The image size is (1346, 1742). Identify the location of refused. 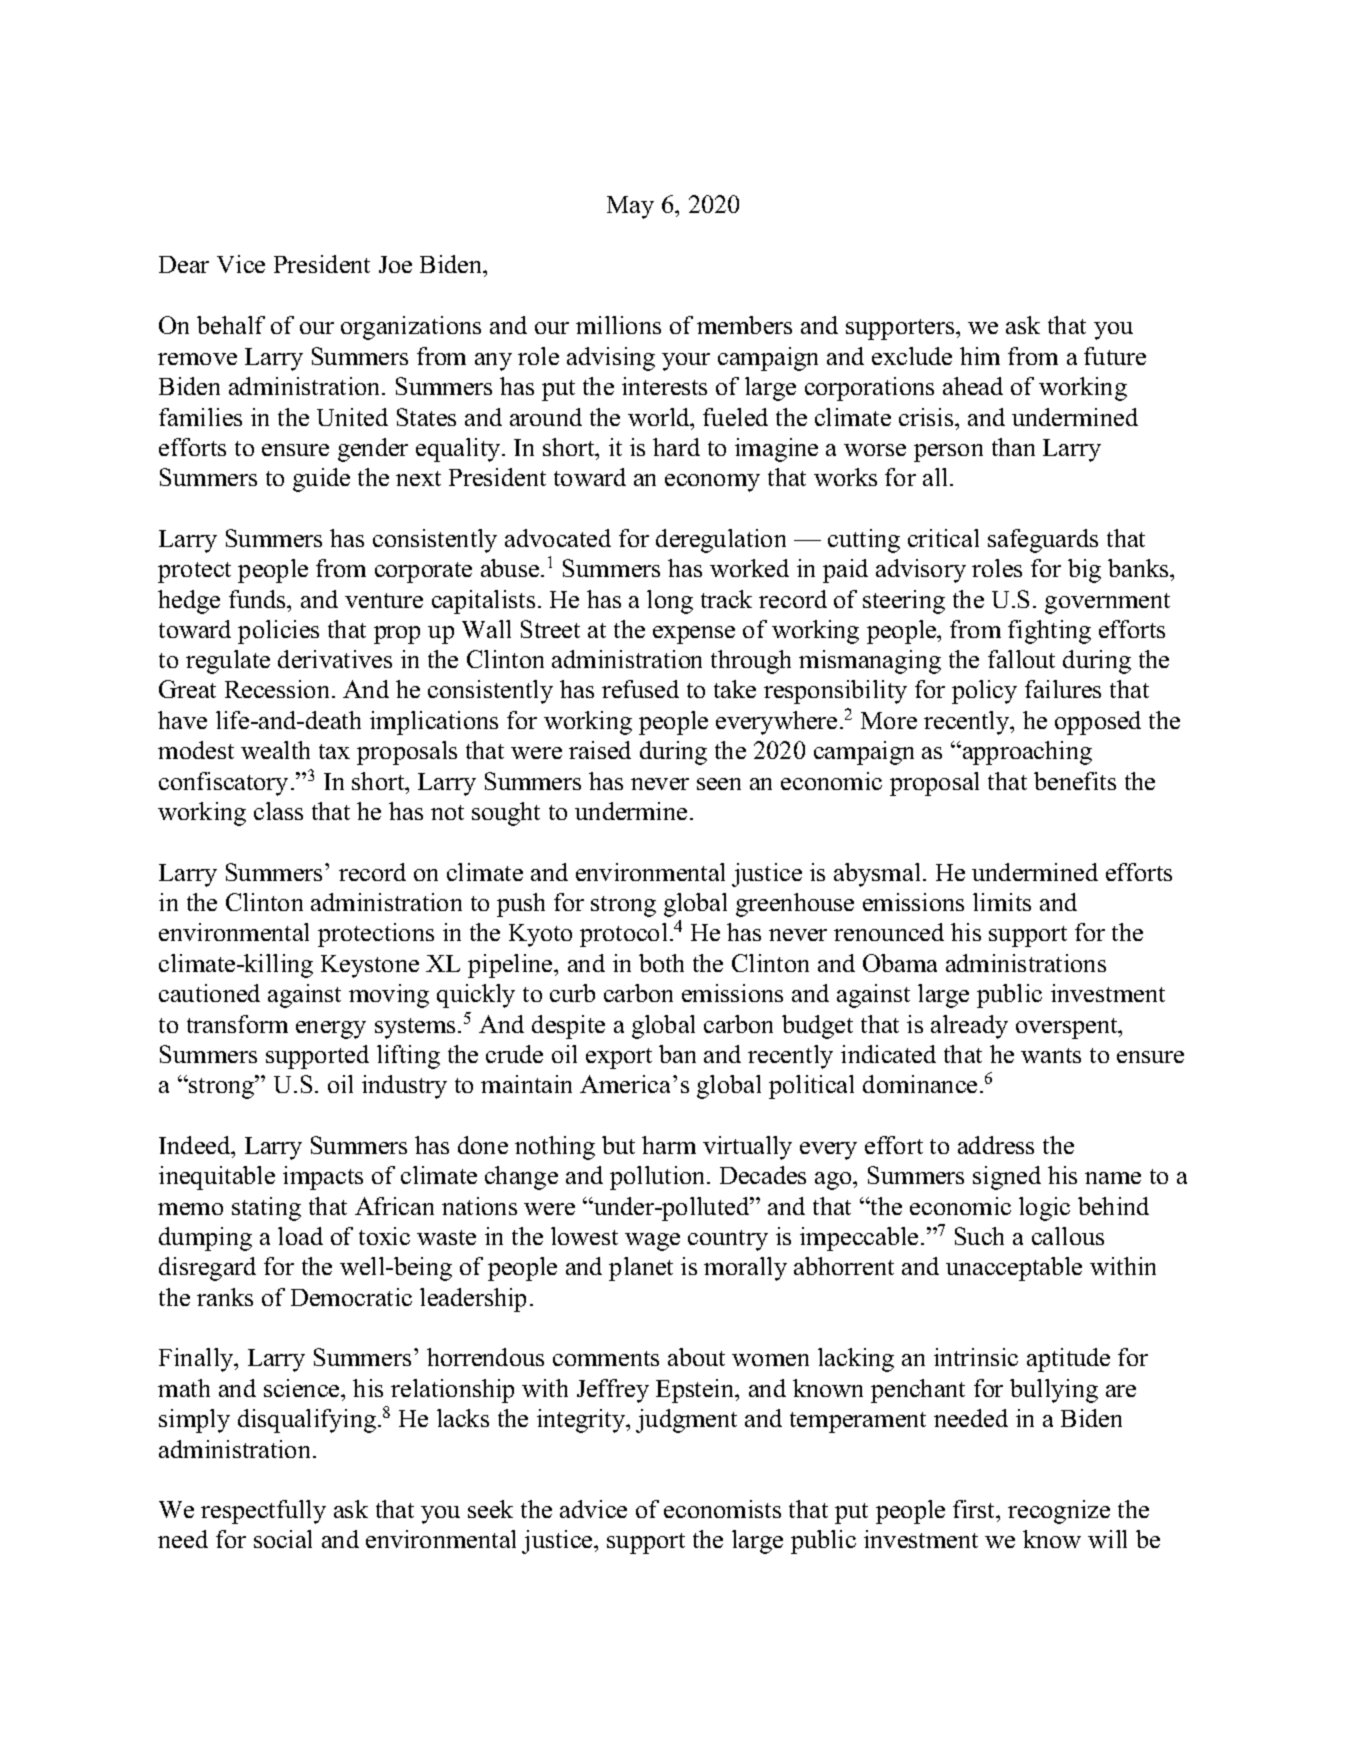
(640, 689).
